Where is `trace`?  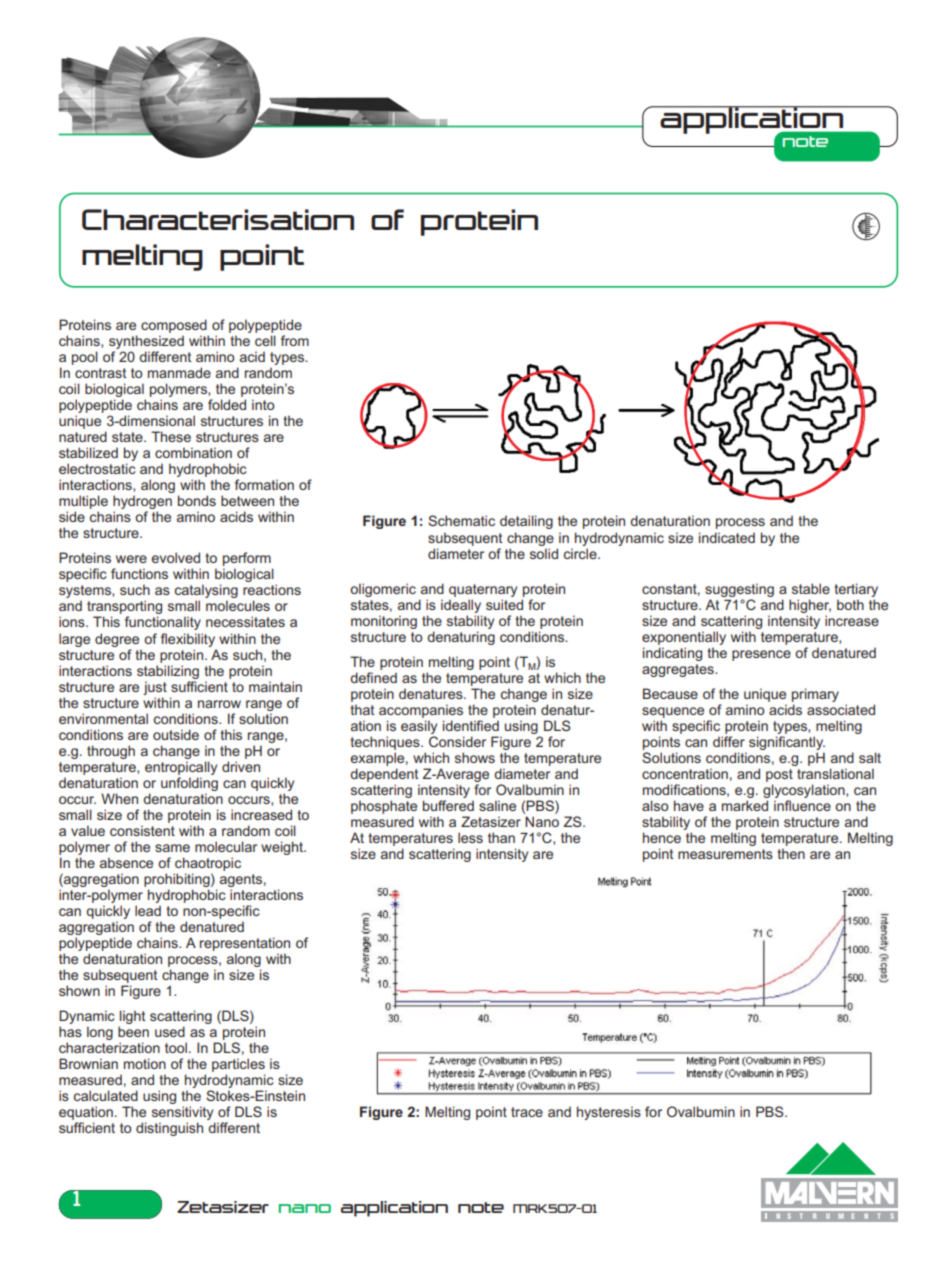 trace is located at coordinates (527, 1112).
